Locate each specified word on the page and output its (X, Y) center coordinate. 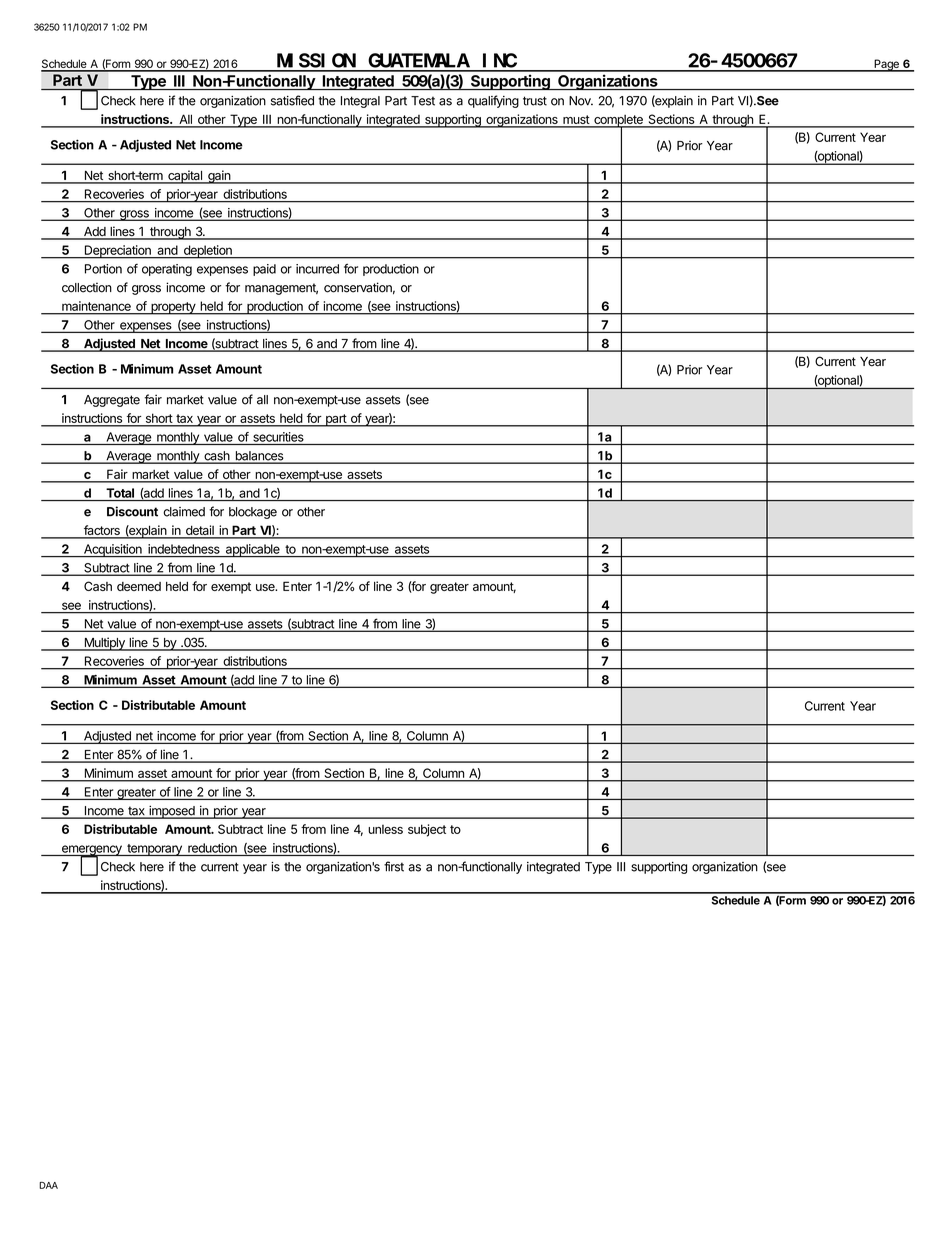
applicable (252, 550)
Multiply (104, 644)
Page (886, 65)
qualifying (493, 101)
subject (427, 830)
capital (185, 177)
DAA (48, 1185)
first (394, 866)
